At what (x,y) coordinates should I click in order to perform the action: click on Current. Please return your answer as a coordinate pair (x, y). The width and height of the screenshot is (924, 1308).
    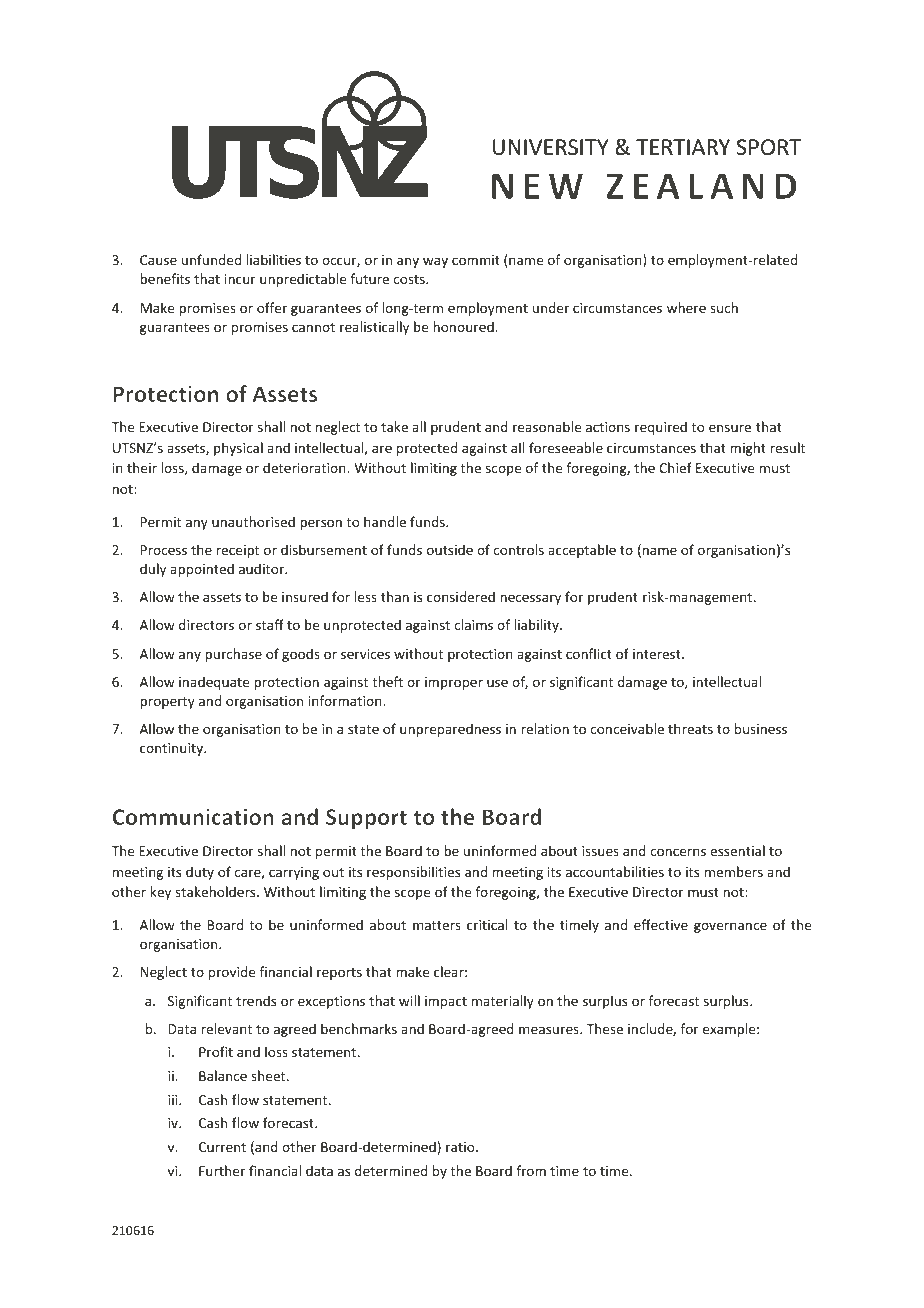
    Looking at the image, I should click on (222, 1147).
